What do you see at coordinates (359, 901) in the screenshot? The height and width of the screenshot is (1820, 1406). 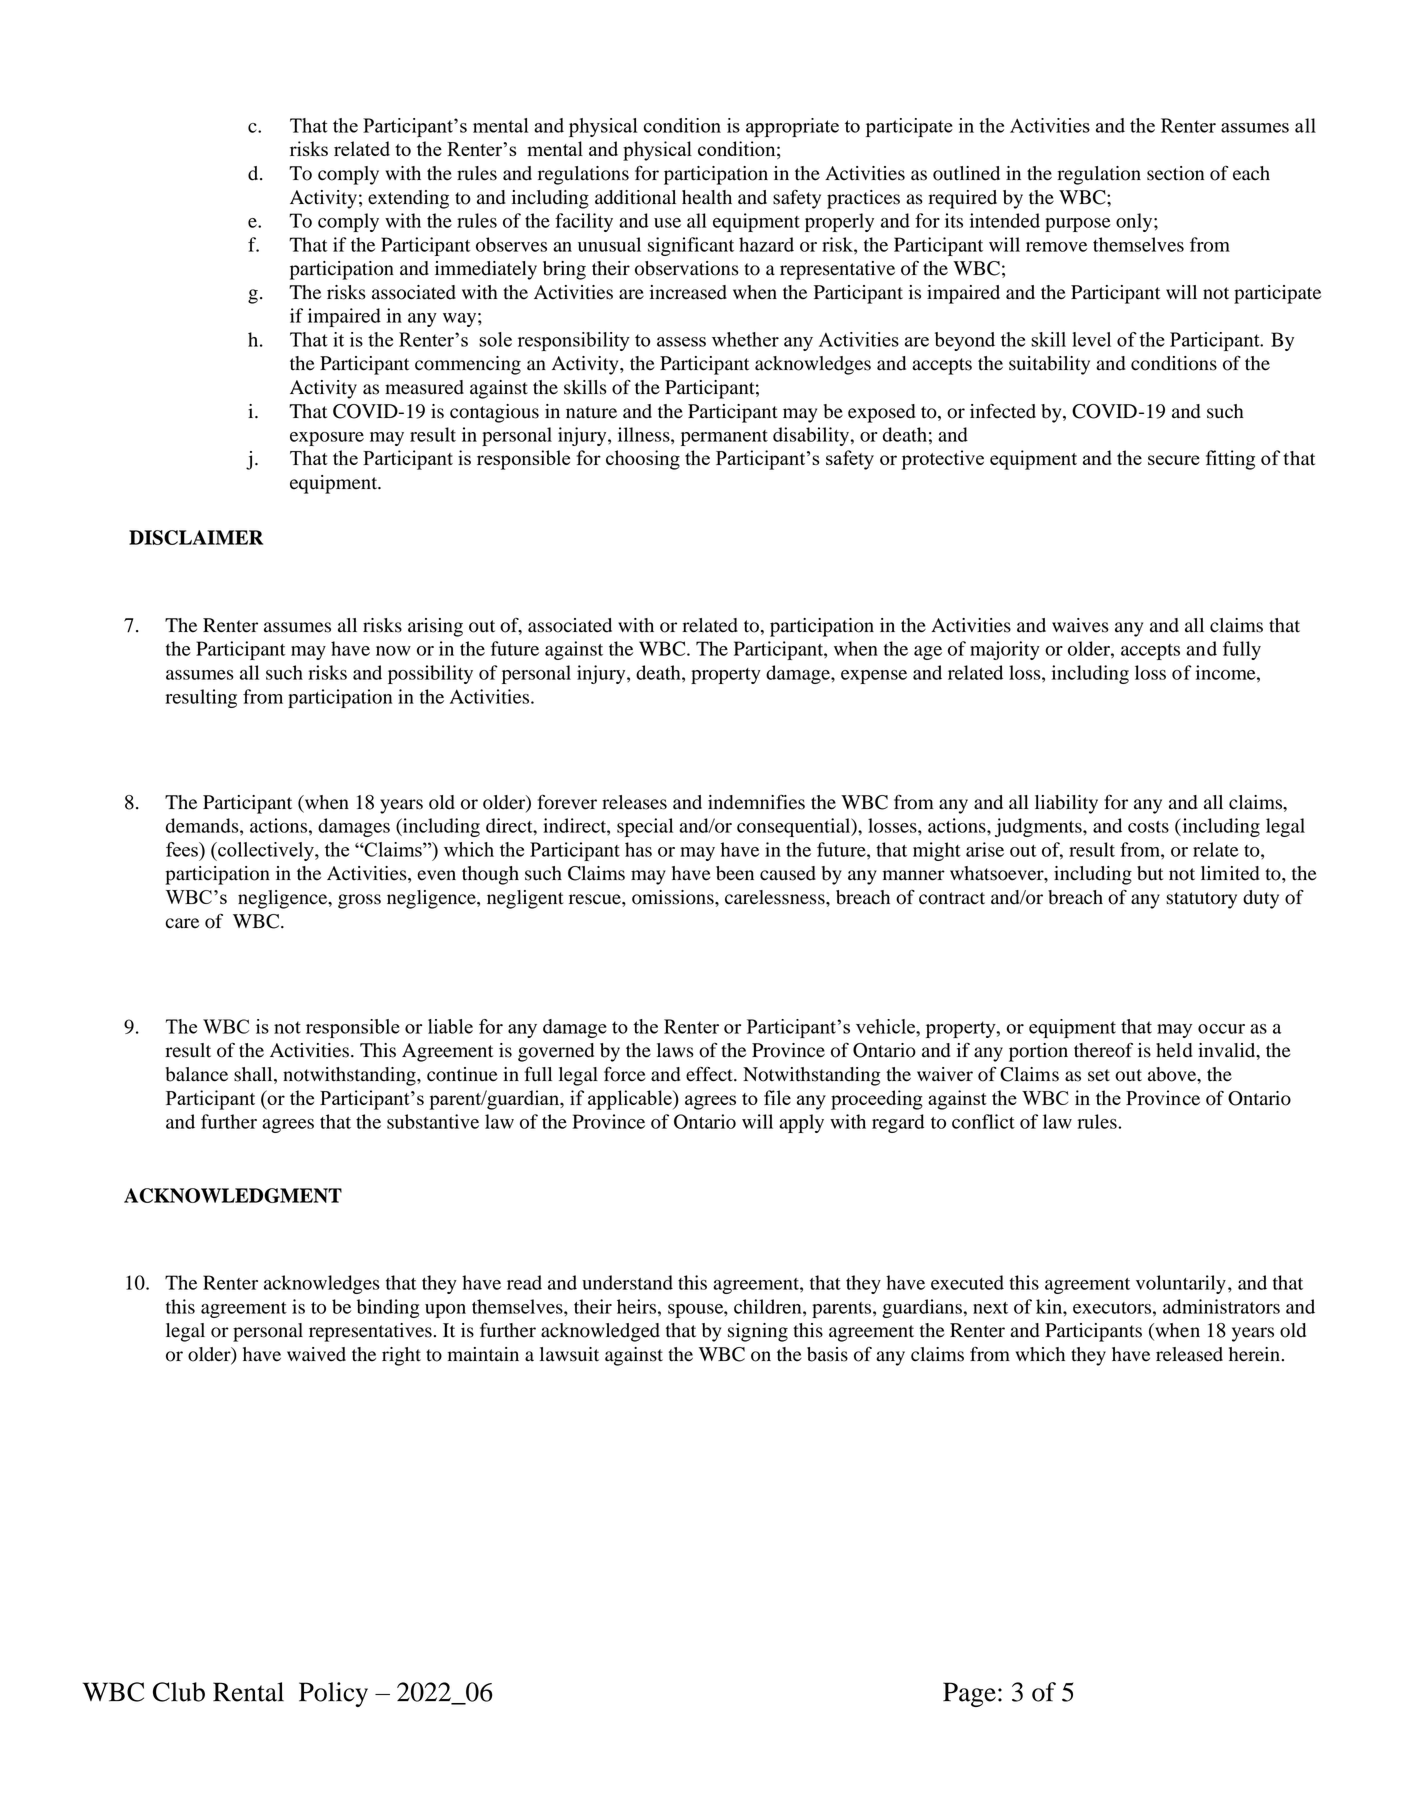 I see `gross` at bounding box center [359, 901].
